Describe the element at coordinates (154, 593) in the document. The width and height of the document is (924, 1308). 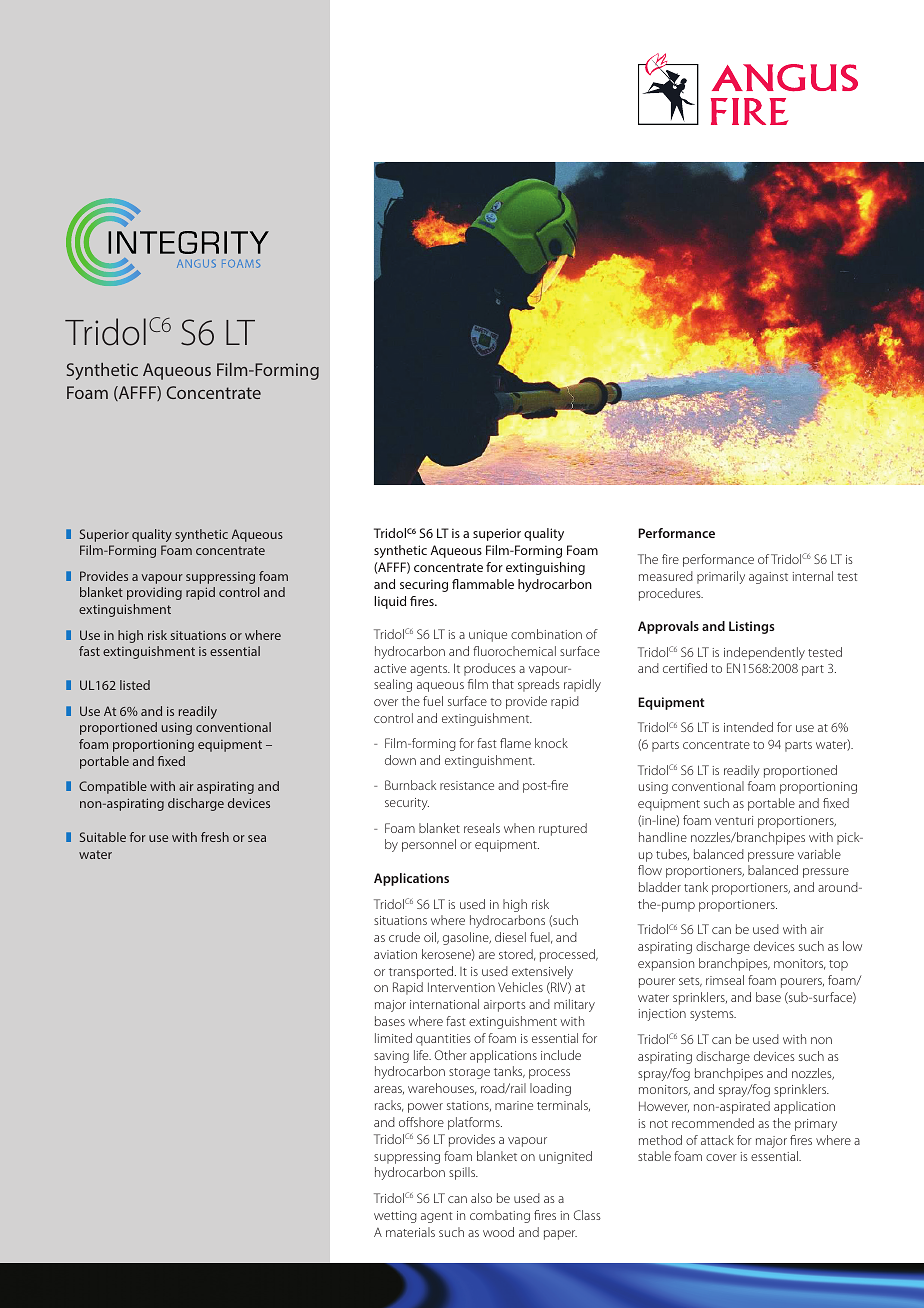
I see `providing` at that location.
